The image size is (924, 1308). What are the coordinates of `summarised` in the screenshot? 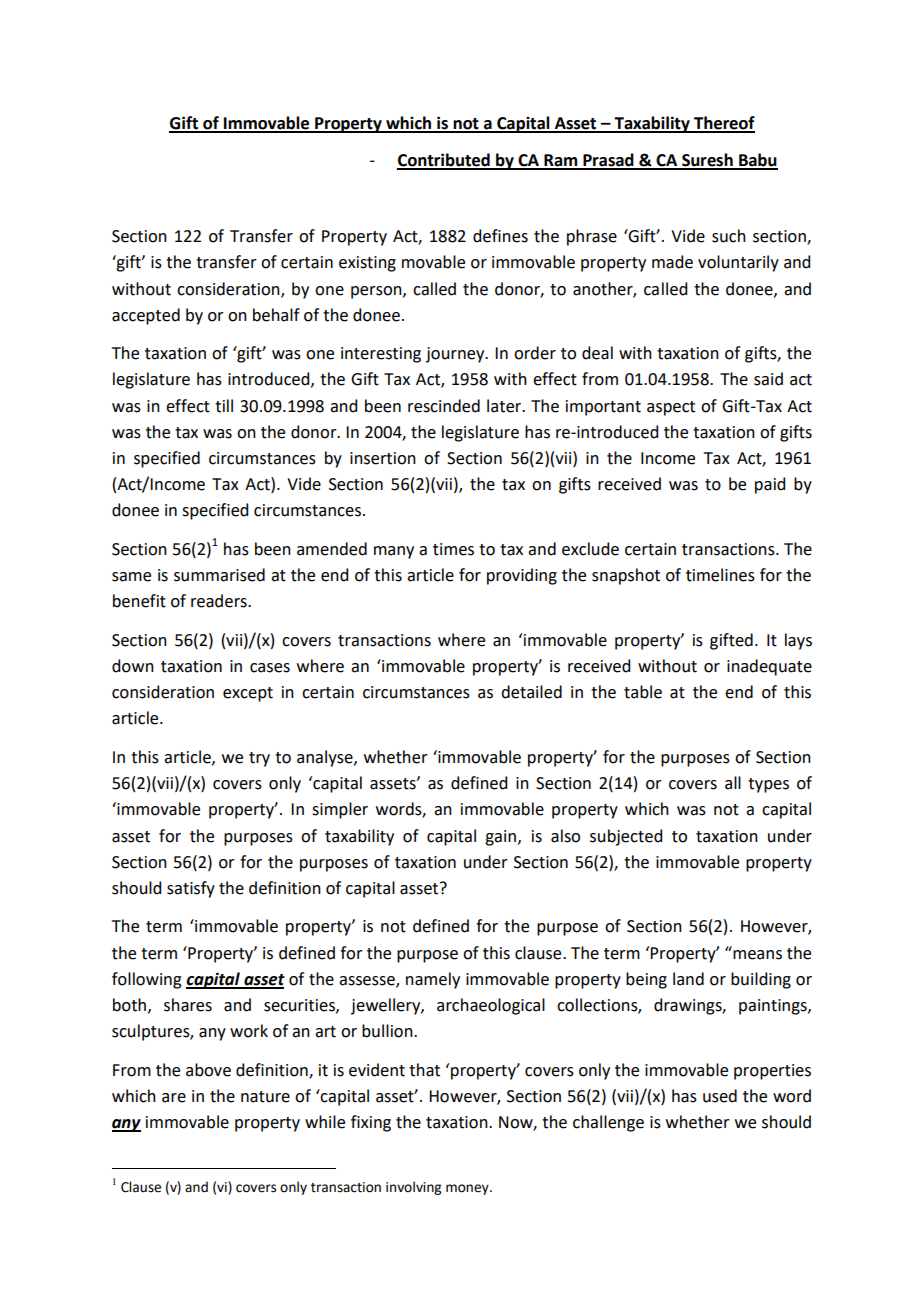 It's located at (219, 575).
